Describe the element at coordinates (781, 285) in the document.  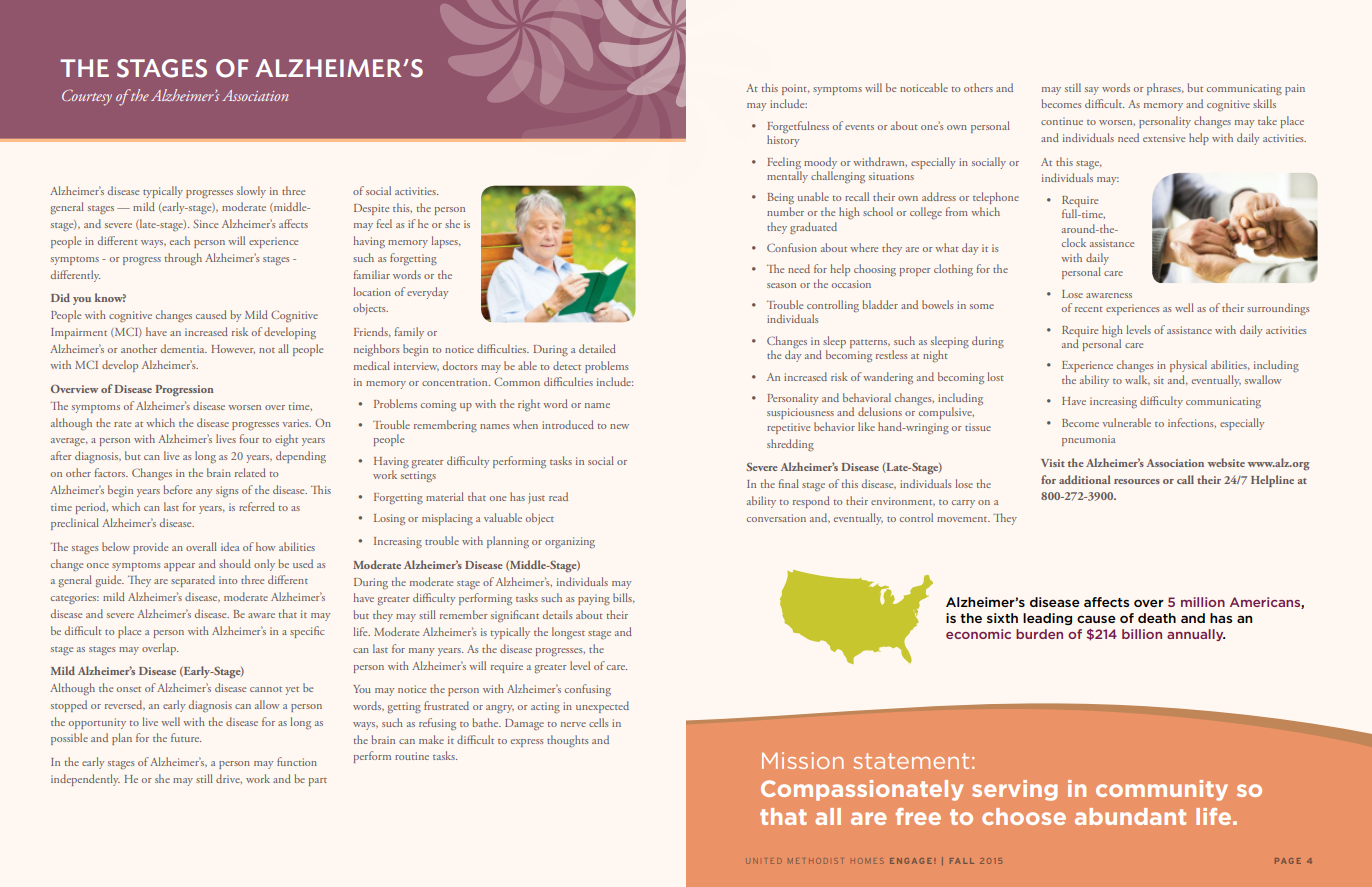
I see `season` at that location.
